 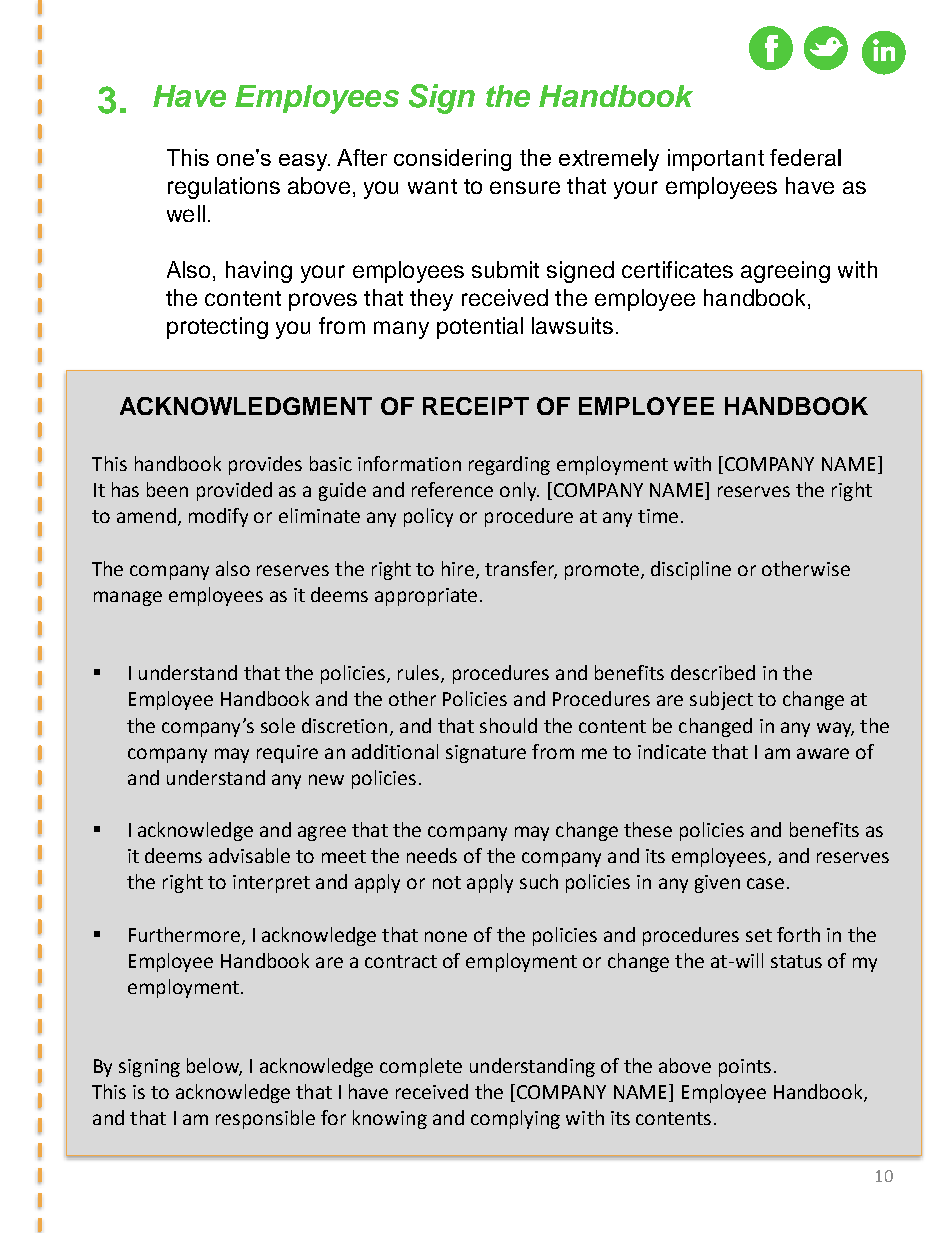 I want to click on provided, so click(x=234, y=491).
